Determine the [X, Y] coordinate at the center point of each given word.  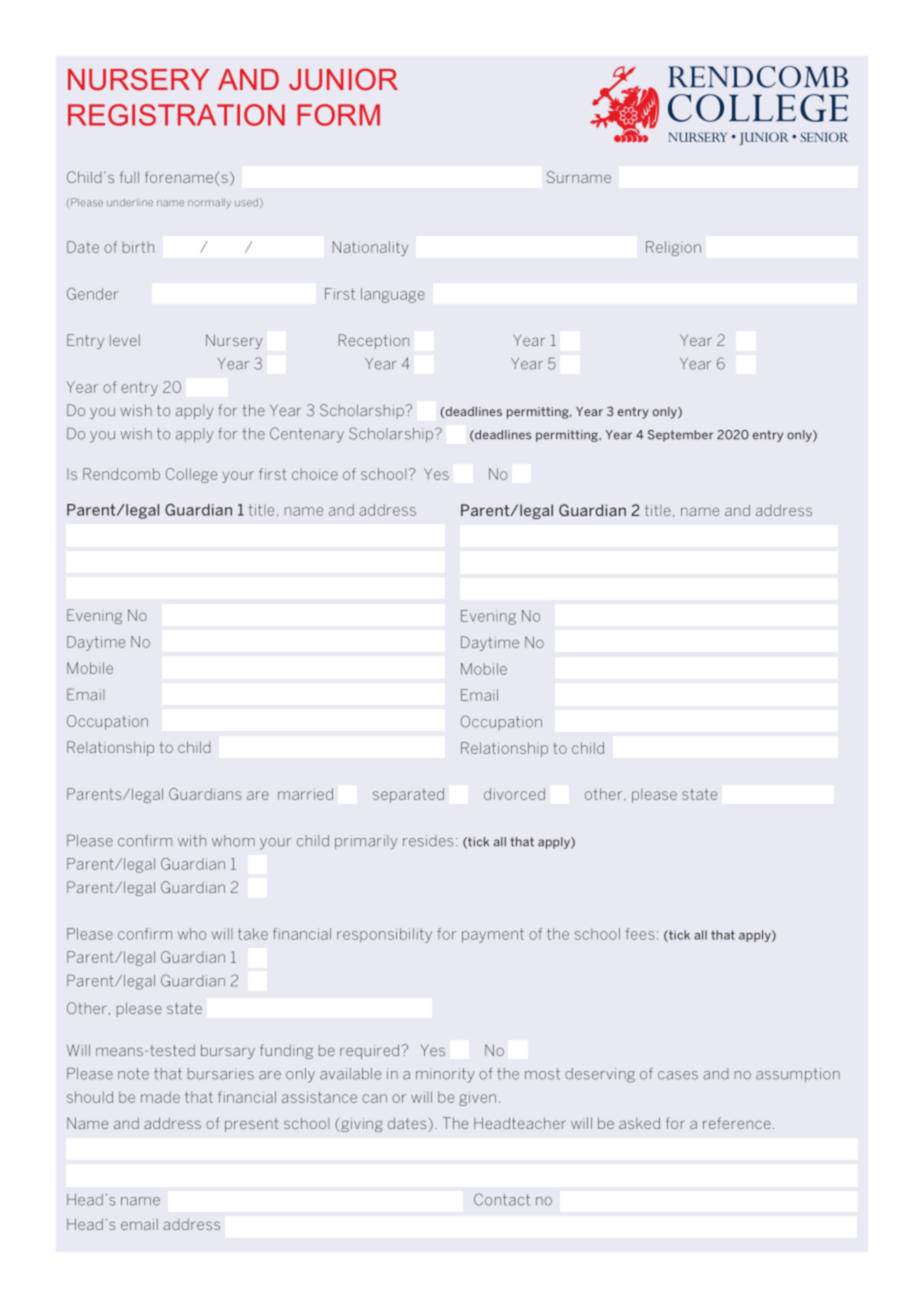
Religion [673, 248]
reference [737, 1123]
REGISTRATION [176, 115]
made [160, 1097]
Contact [502, 1199]
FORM [339, 115]
